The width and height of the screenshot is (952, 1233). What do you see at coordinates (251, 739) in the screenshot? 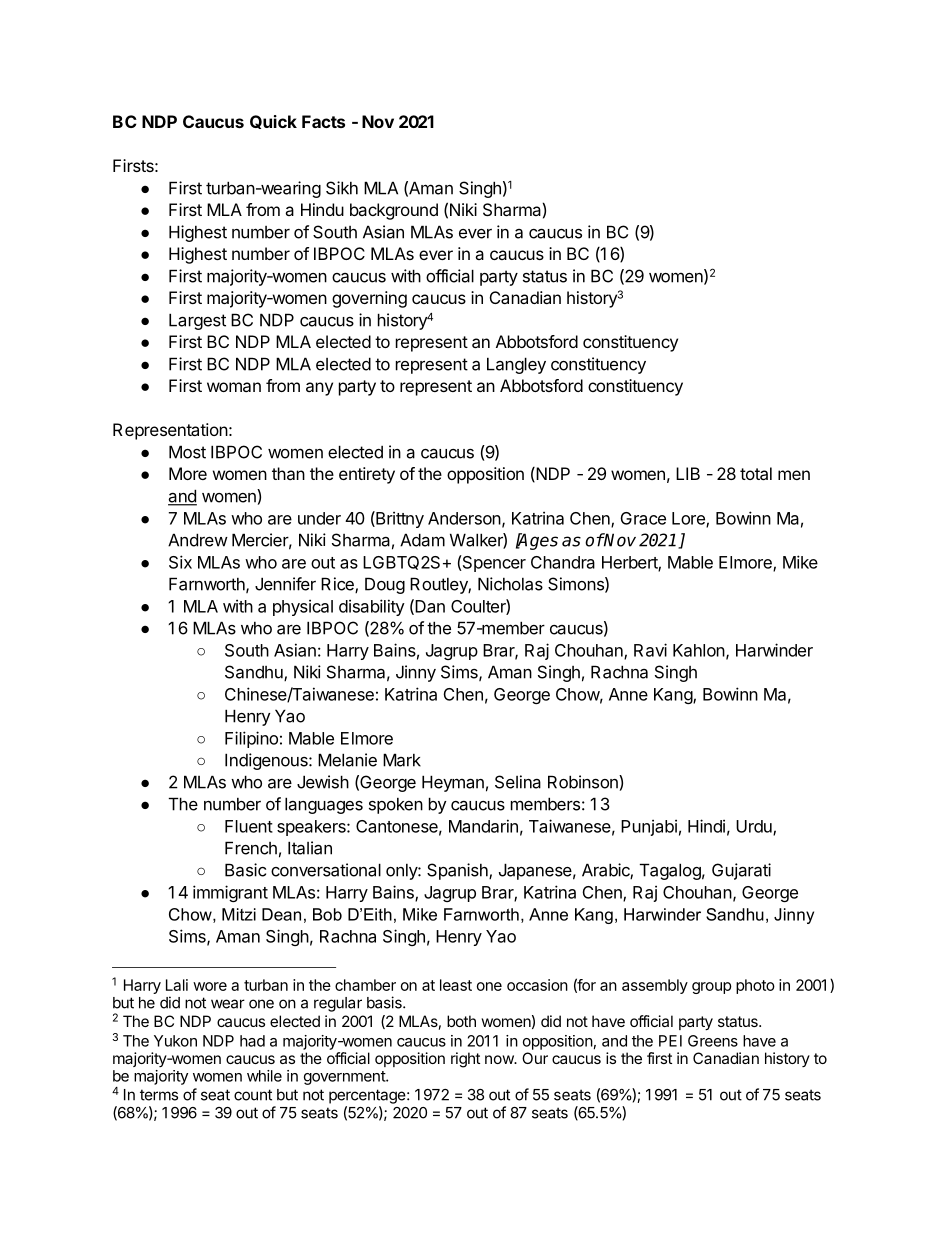
I see `Filipino` at bounding box center [251, 739].
